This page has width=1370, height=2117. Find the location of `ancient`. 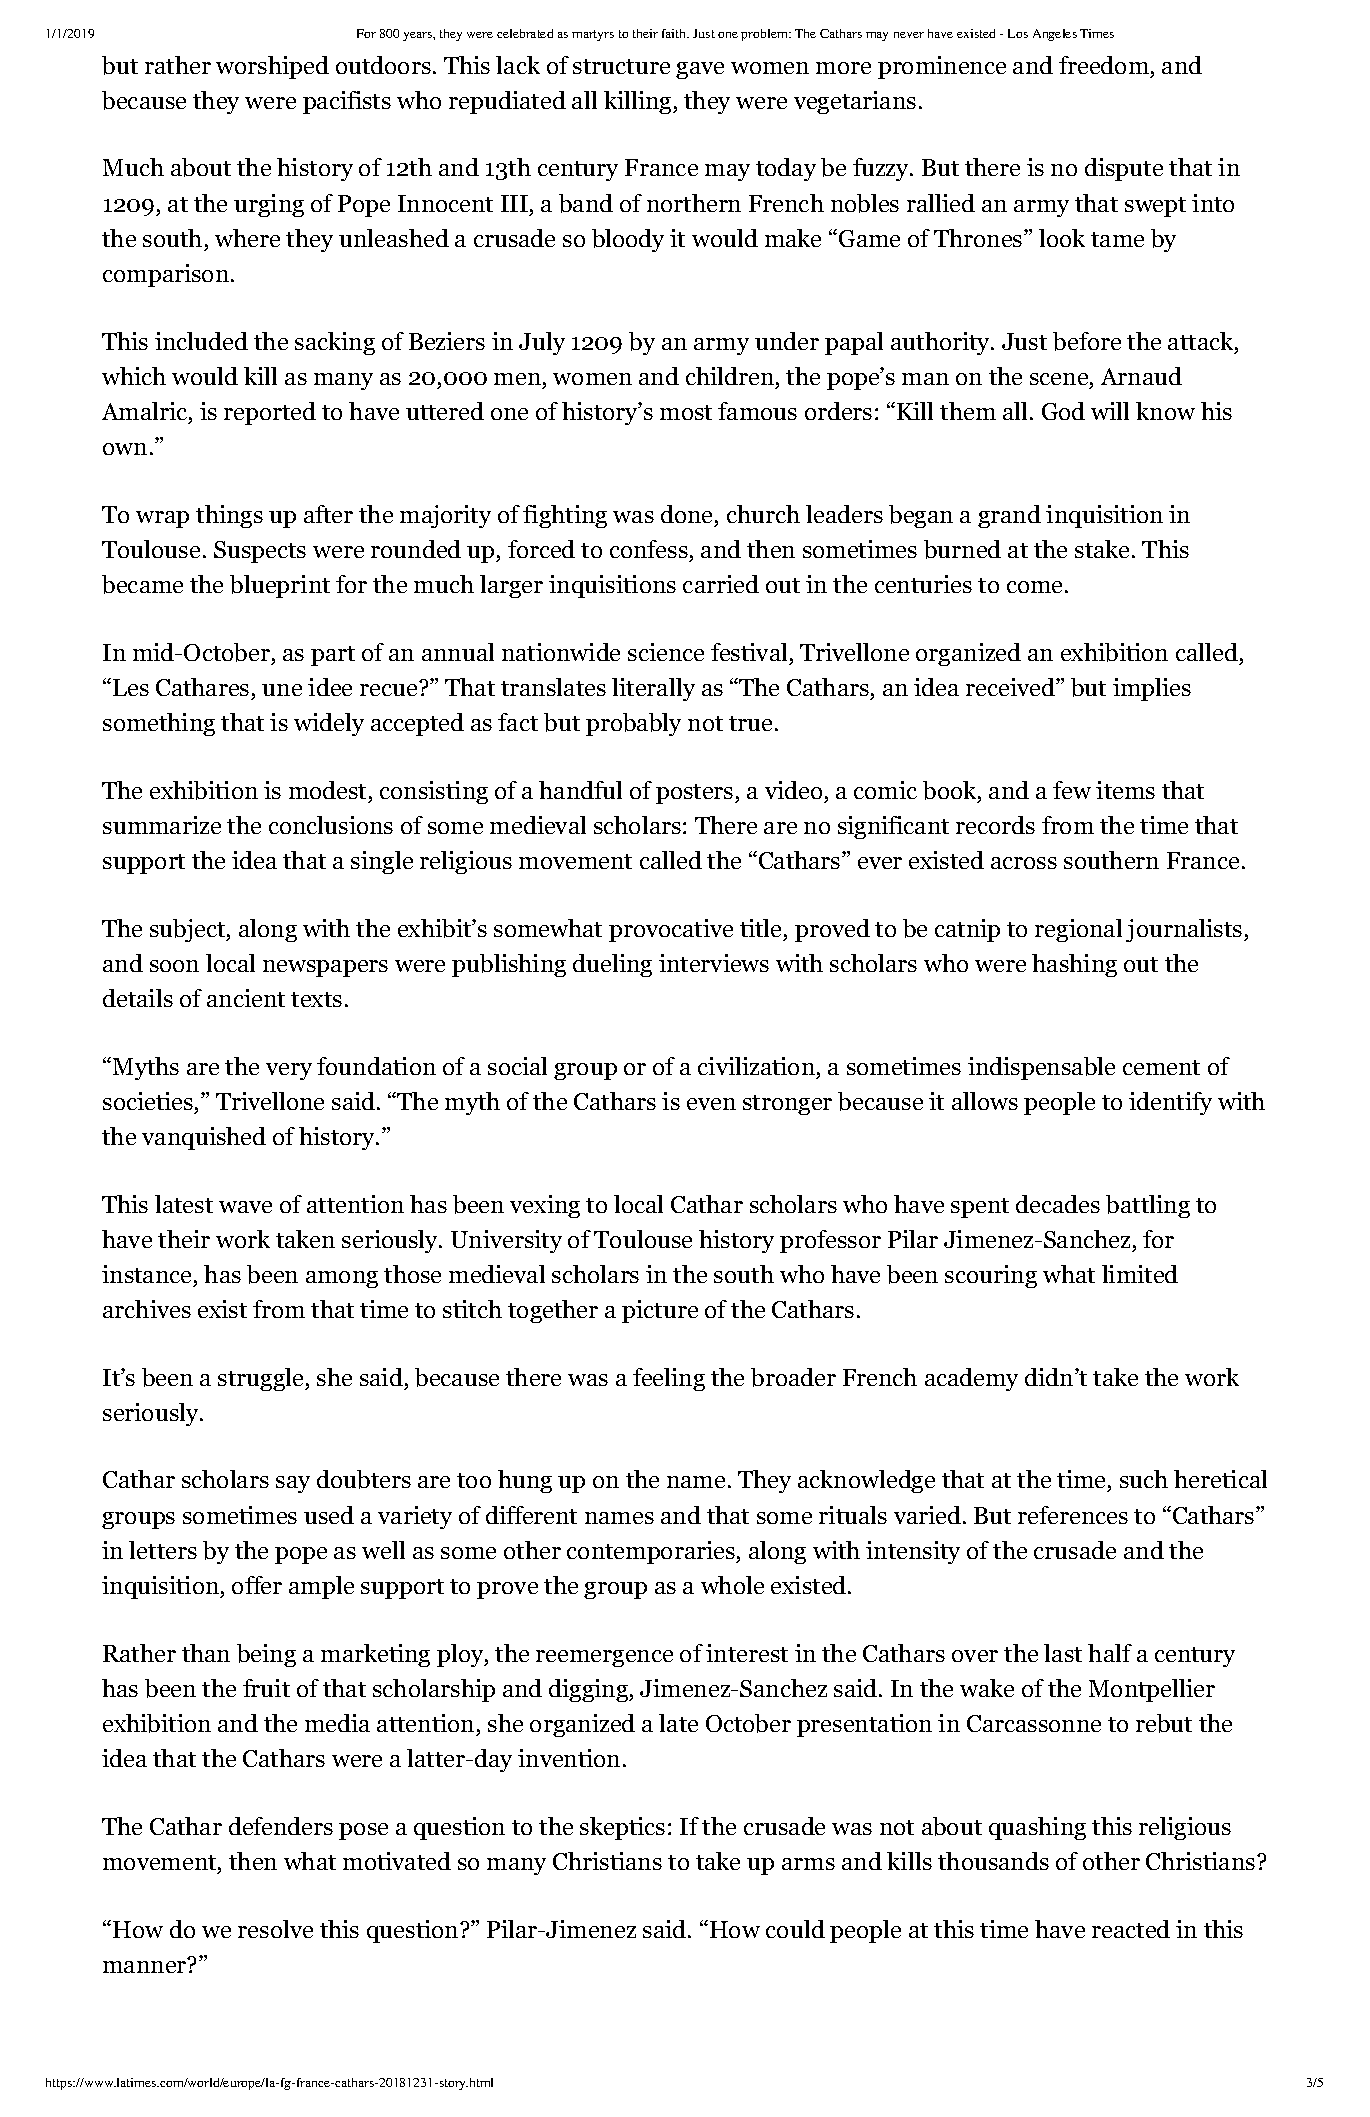

ancient is located at coordinates (246, 998).
